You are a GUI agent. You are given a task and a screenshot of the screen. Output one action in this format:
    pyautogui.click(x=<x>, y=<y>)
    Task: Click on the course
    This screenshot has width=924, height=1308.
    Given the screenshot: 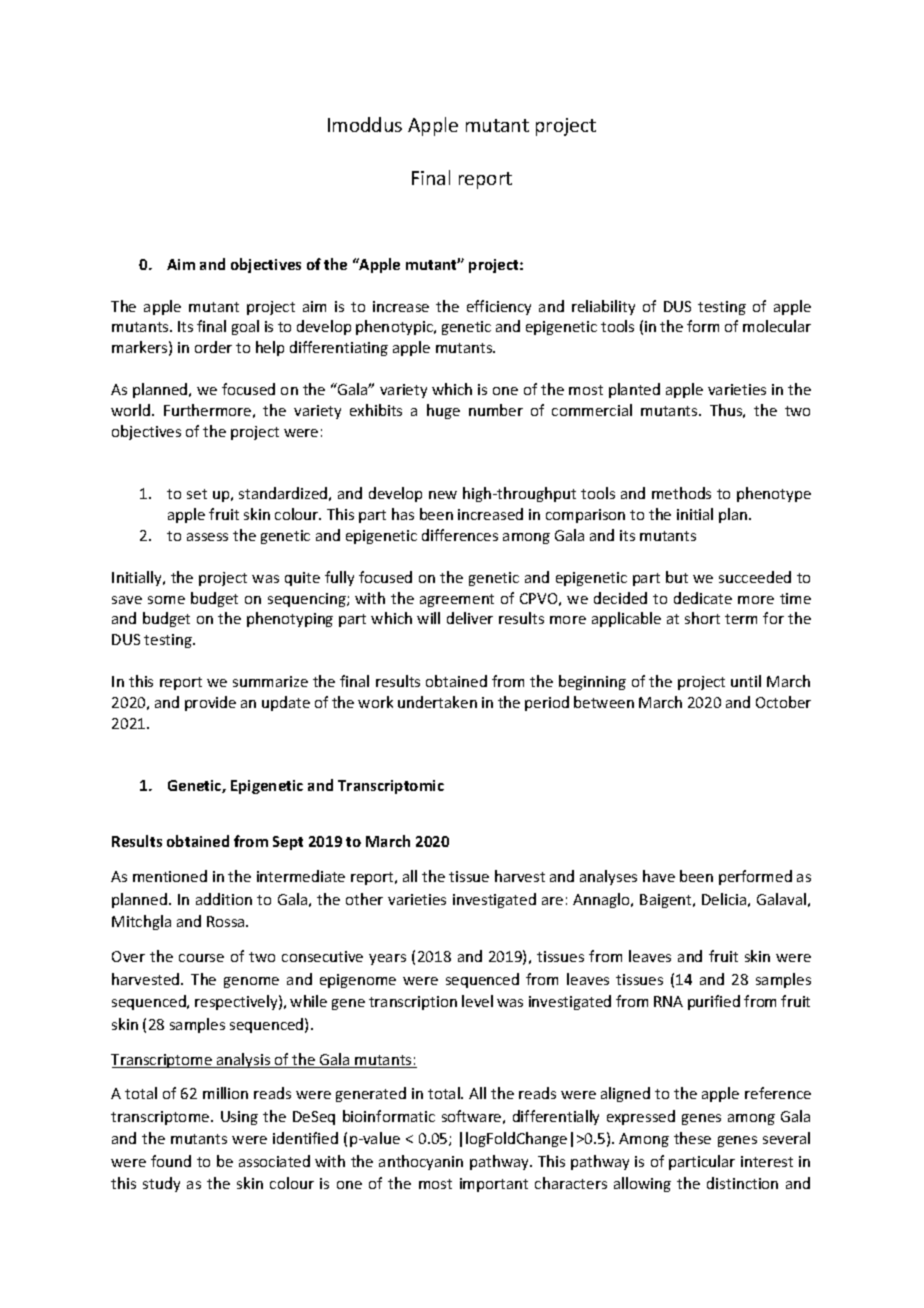 What is the action you would take?
    pyautogui.click(x=201, y=958)
